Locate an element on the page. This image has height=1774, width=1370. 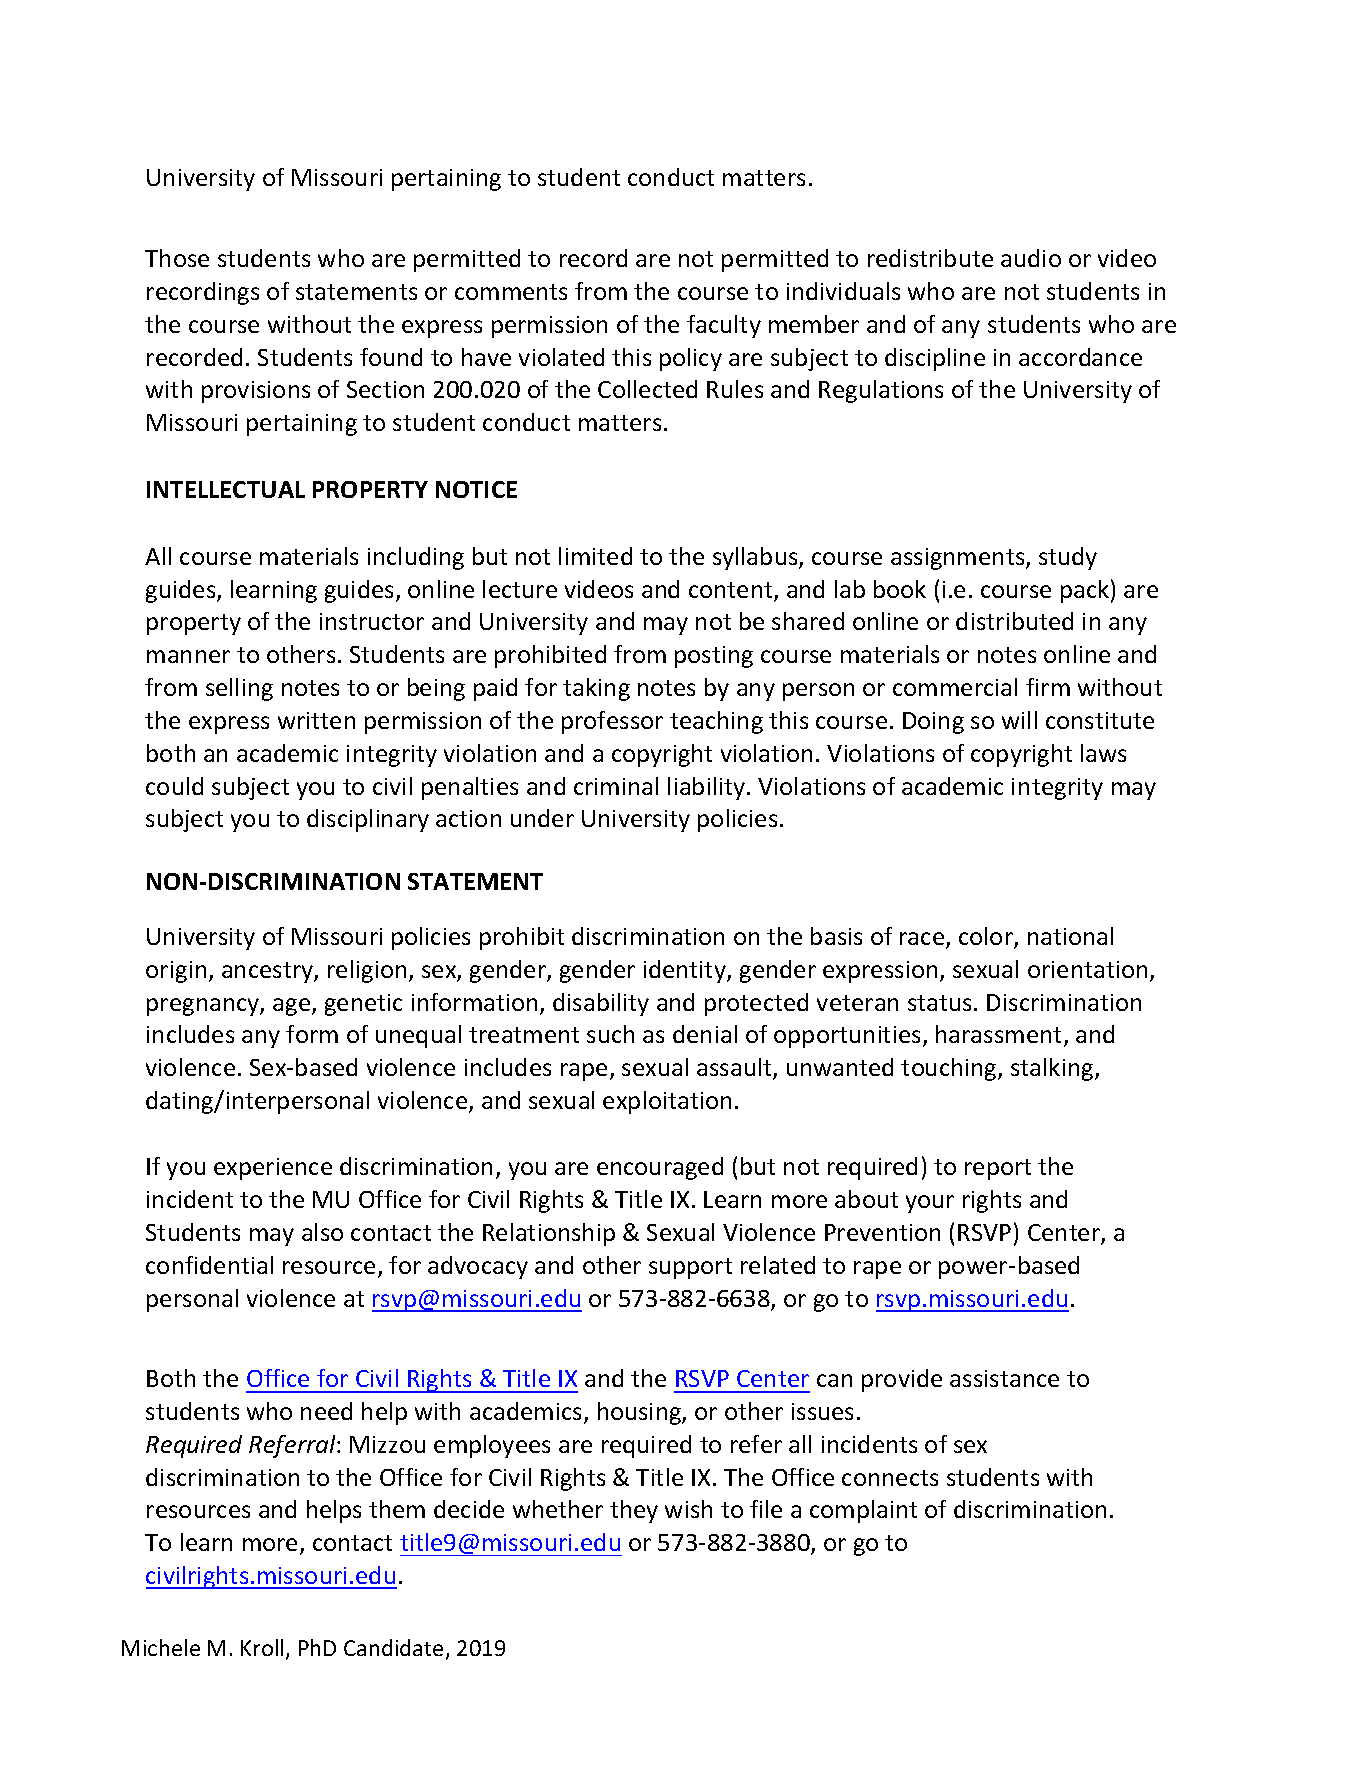
confidential is located at coordinates (209, 1265).
